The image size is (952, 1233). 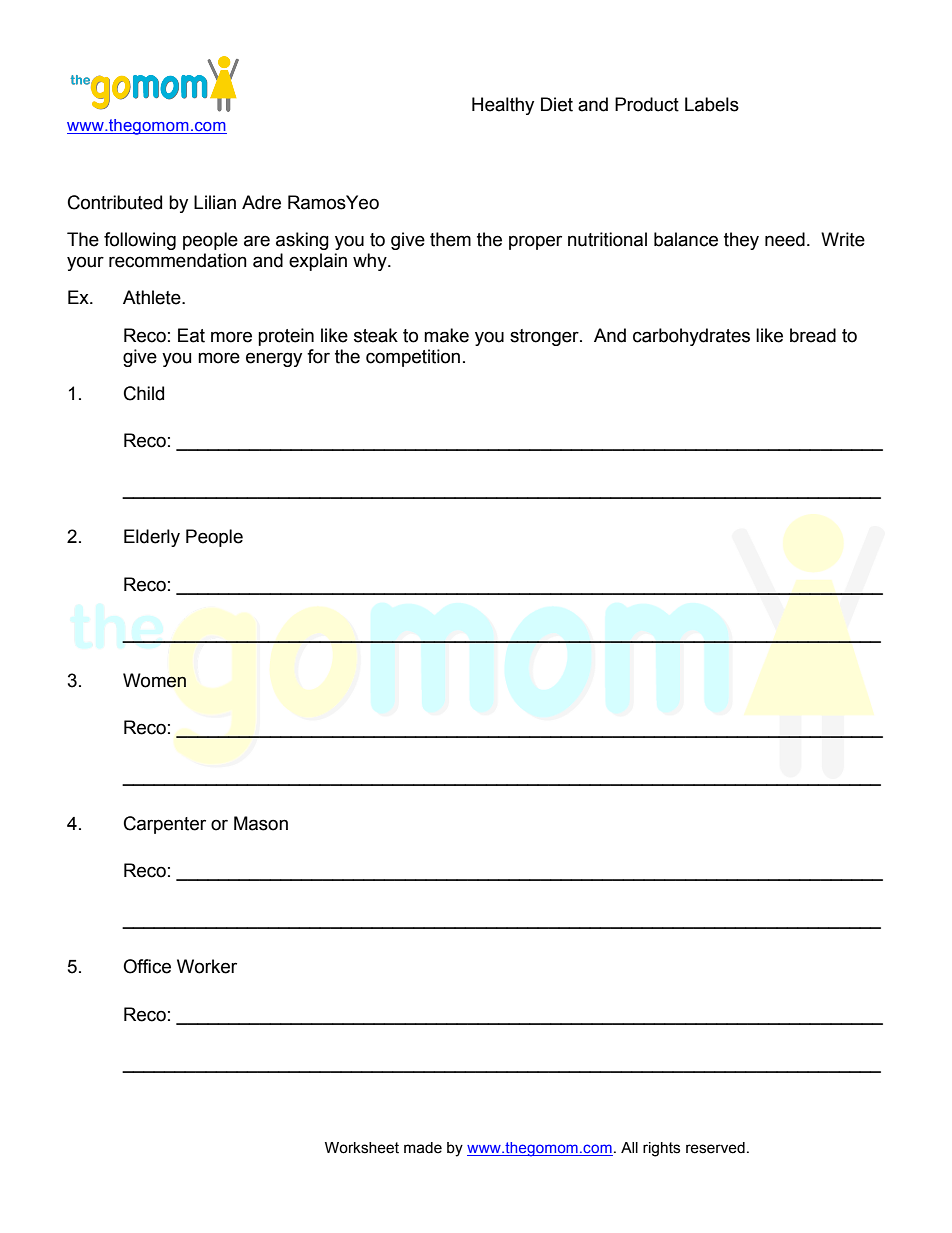 I want to click on carbohydrates, so click(x=691, y=337).
